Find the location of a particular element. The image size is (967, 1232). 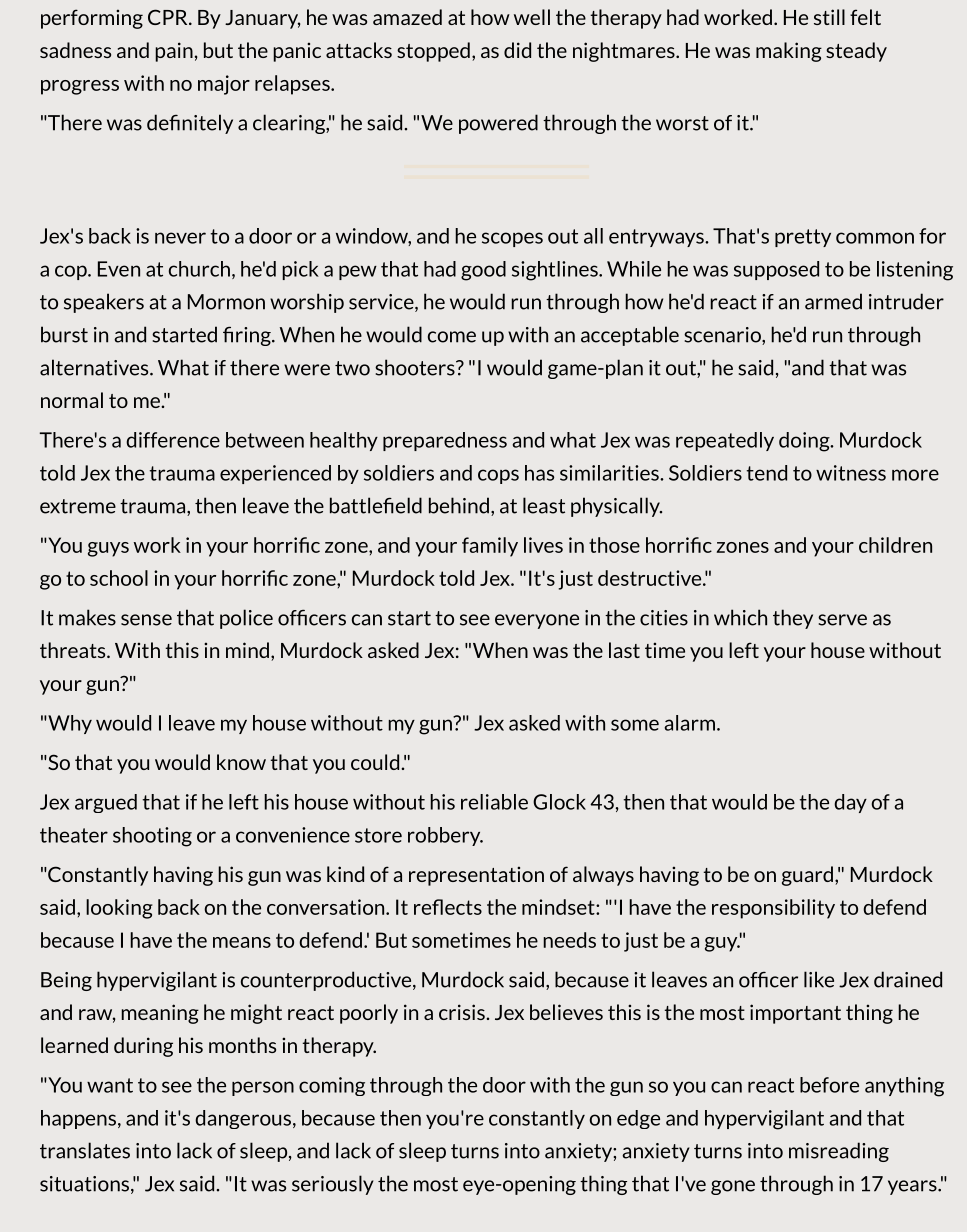

making is located at coordinates (789, 52).
